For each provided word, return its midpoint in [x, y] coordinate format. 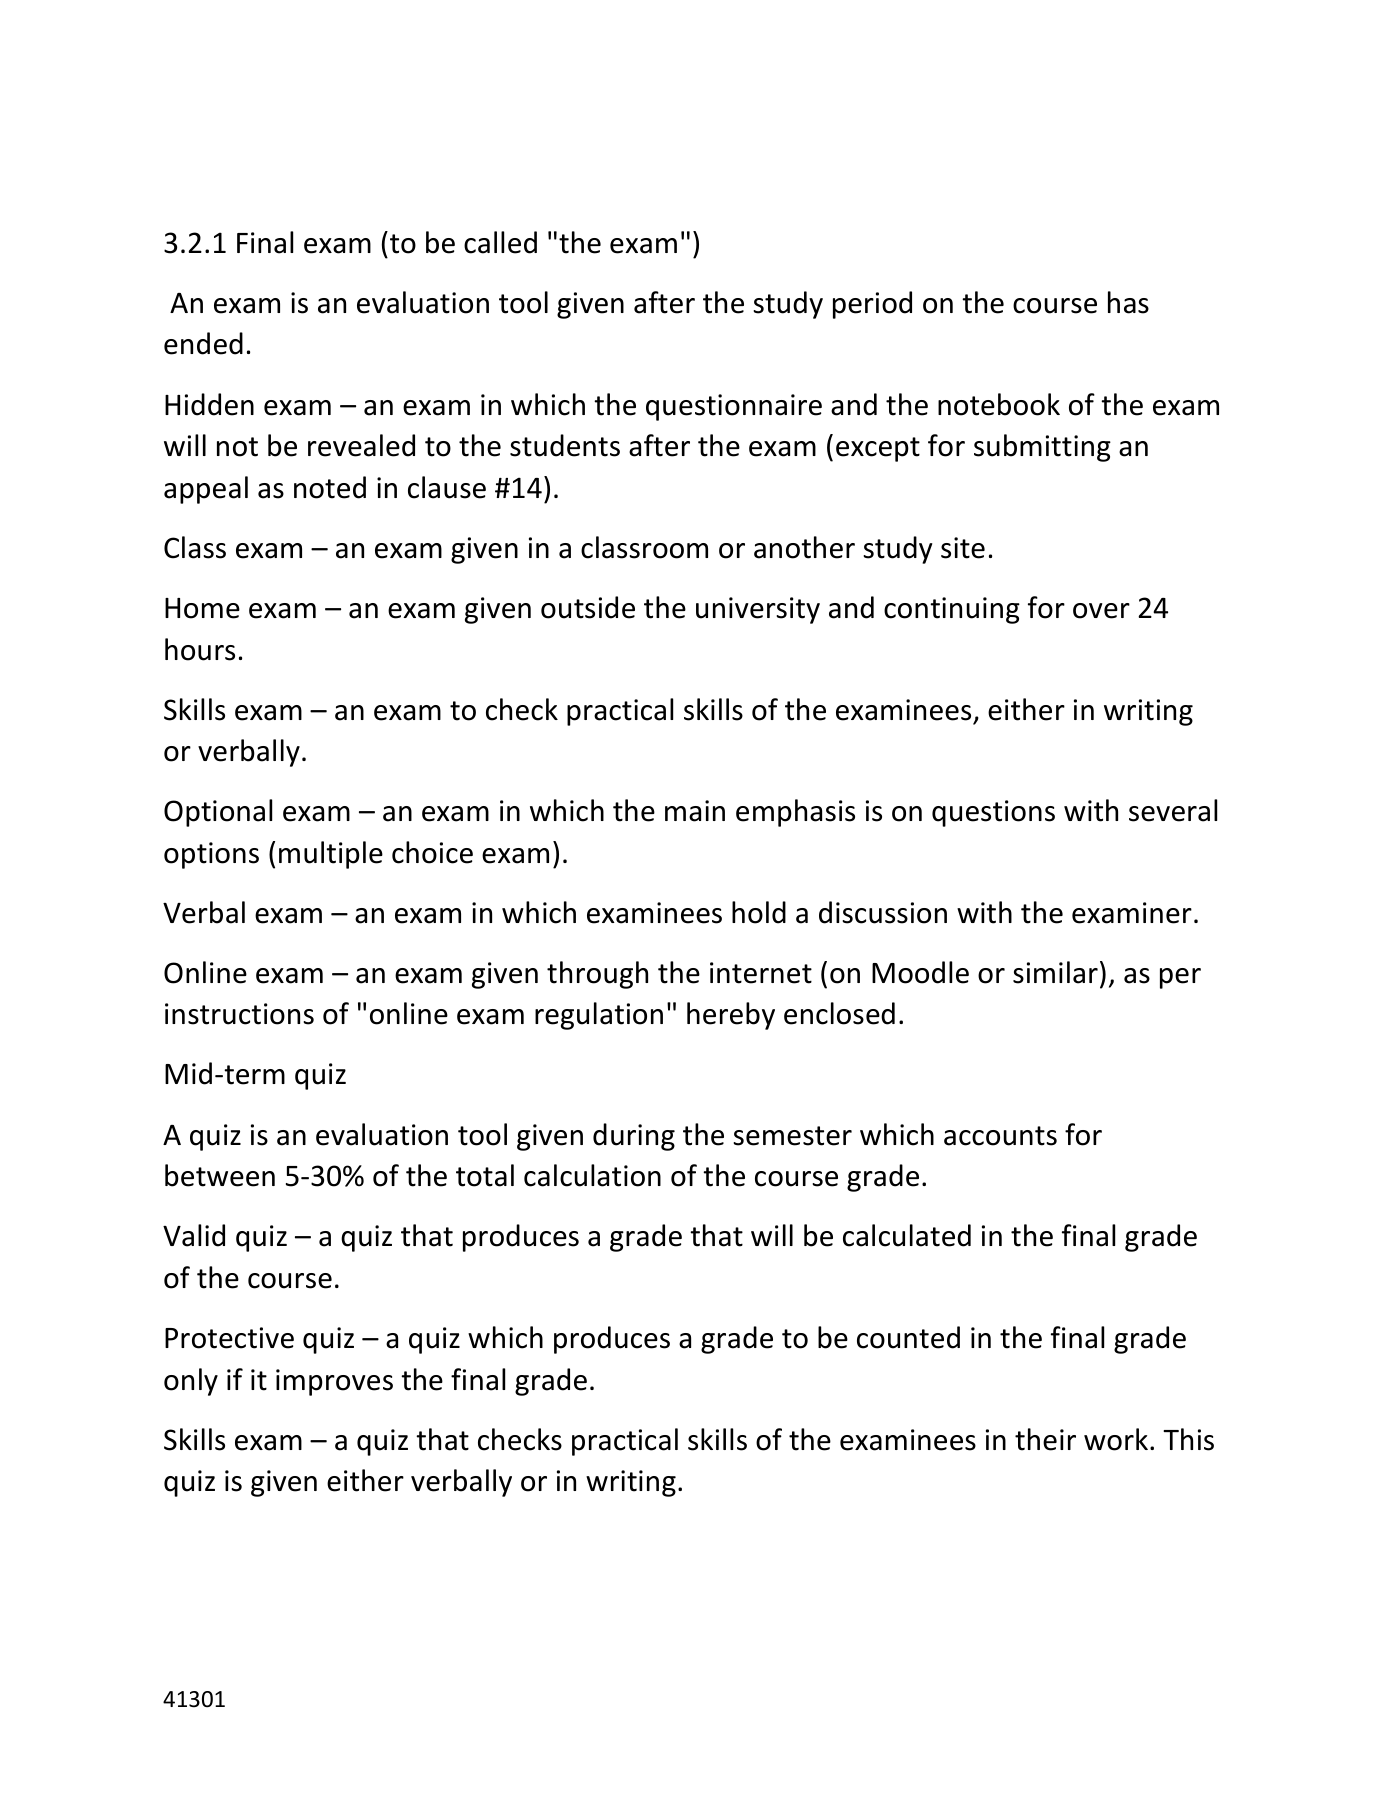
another [804, 547]
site [963, 548]
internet [761, 973]
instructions [239, 1014]
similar [1055, 972]
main [695, 811]
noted [330, 487]
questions [993, 813]
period [872, 305]
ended [203, 343]
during [634, 1137]
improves [334, 1382]
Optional [218, 813]
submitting [1042, 448]
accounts [1000, 1136]
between [220, 1175]
